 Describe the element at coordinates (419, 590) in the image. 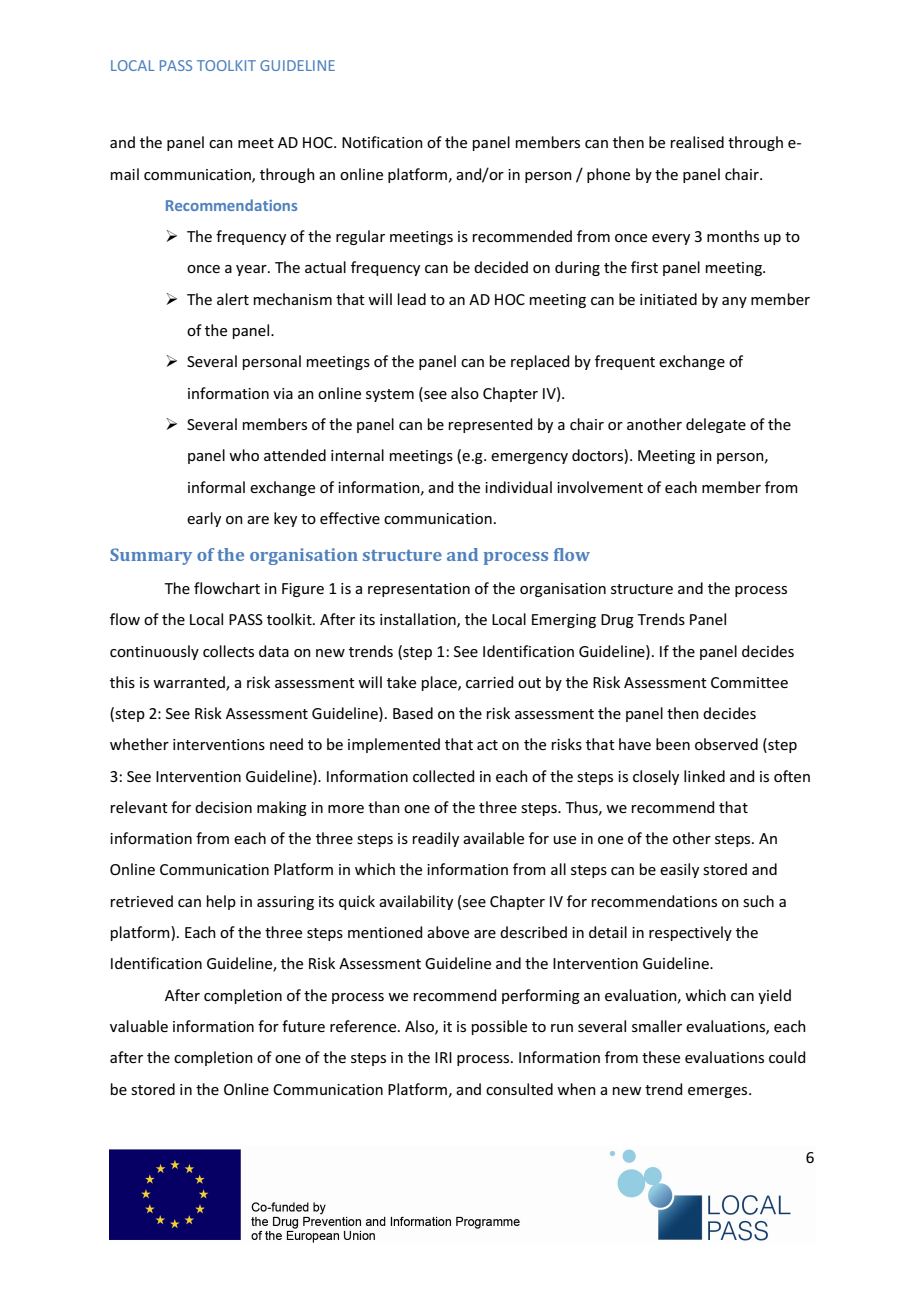

I see `representation` at that location.
